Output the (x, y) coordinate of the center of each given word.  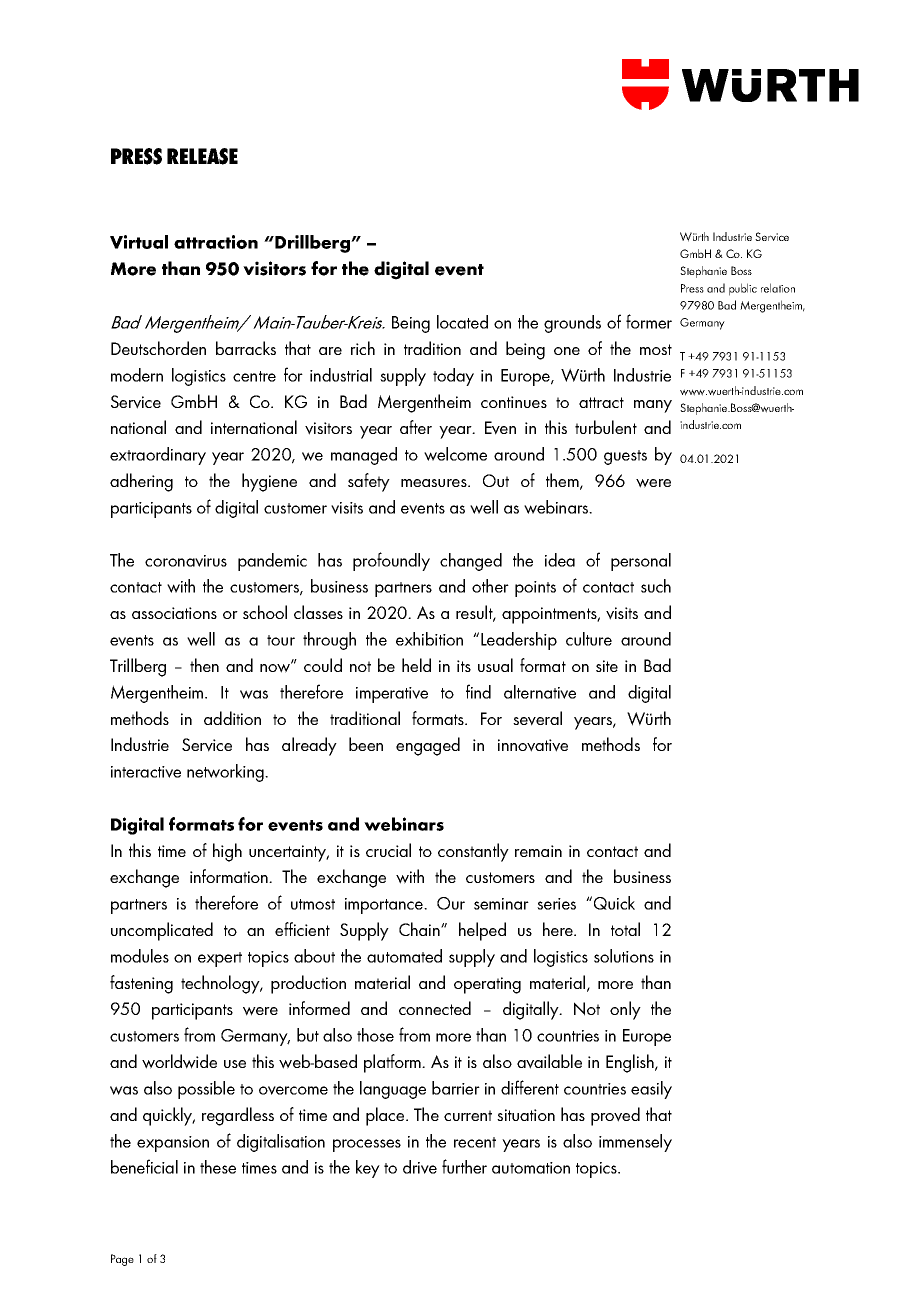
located (462, 322)
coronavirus (186, 561)
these (218, 1167)
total (625, 929)
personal (641, 562)
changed (471, 562)
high (227, 852)
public (743, 289)
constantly (473, 852)
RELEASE (202, 156)
